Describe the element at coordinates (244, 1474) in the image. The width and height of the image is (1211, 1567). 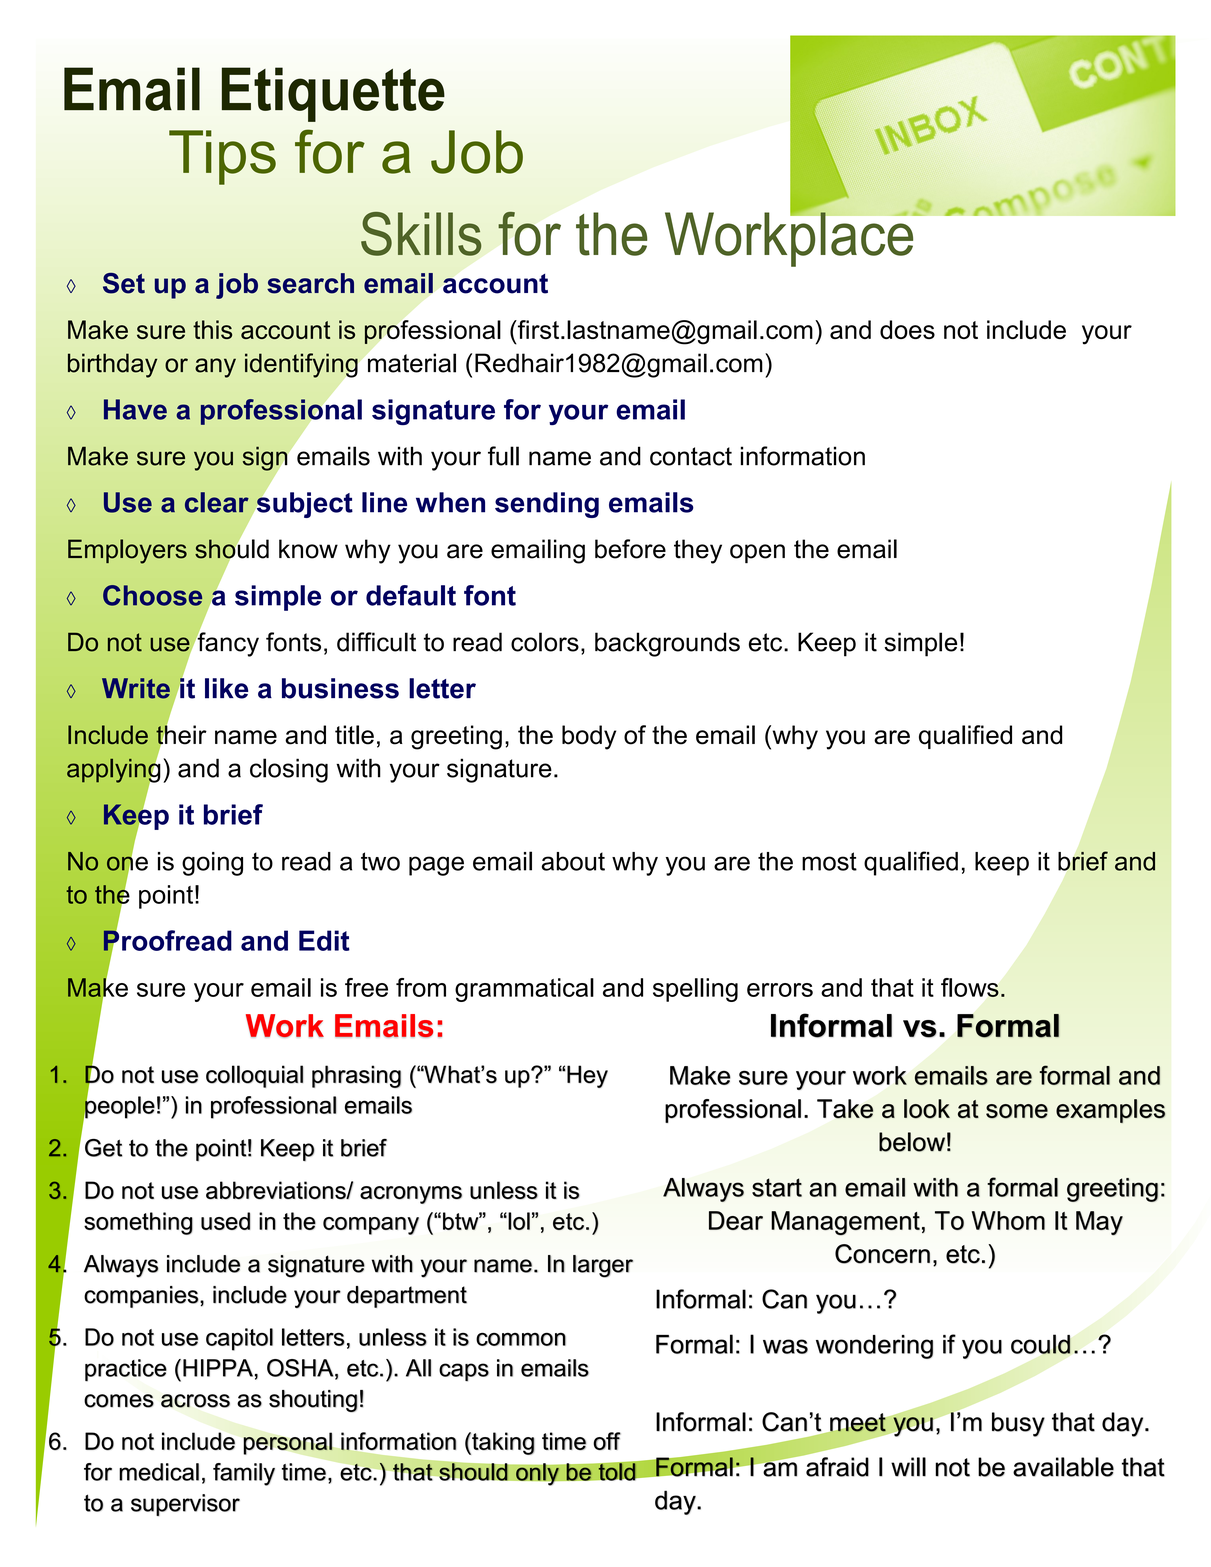
I see `family` at that location.
